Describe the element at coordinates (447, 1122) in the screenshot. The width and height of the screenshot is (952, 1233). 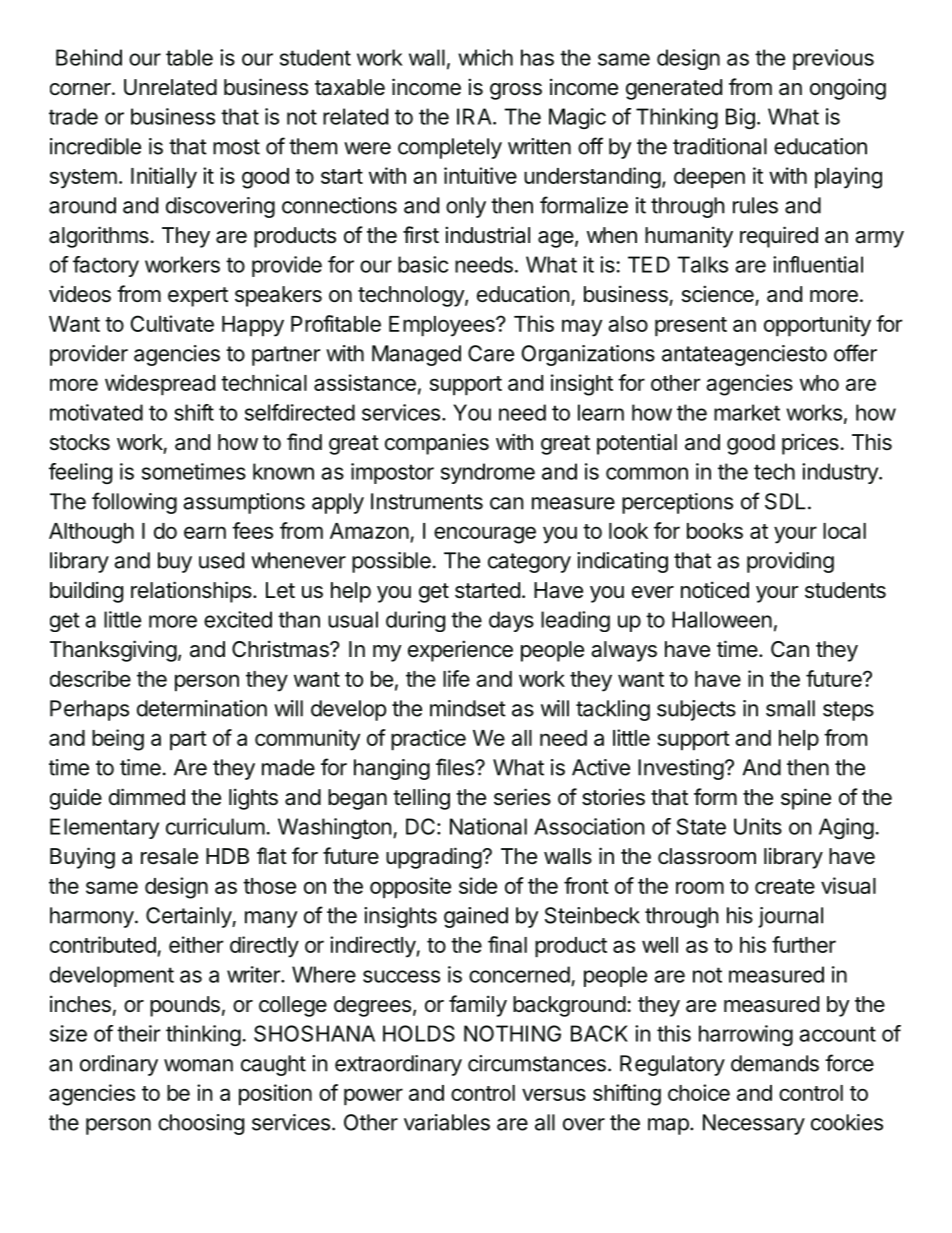
I see `variables` at that location.
